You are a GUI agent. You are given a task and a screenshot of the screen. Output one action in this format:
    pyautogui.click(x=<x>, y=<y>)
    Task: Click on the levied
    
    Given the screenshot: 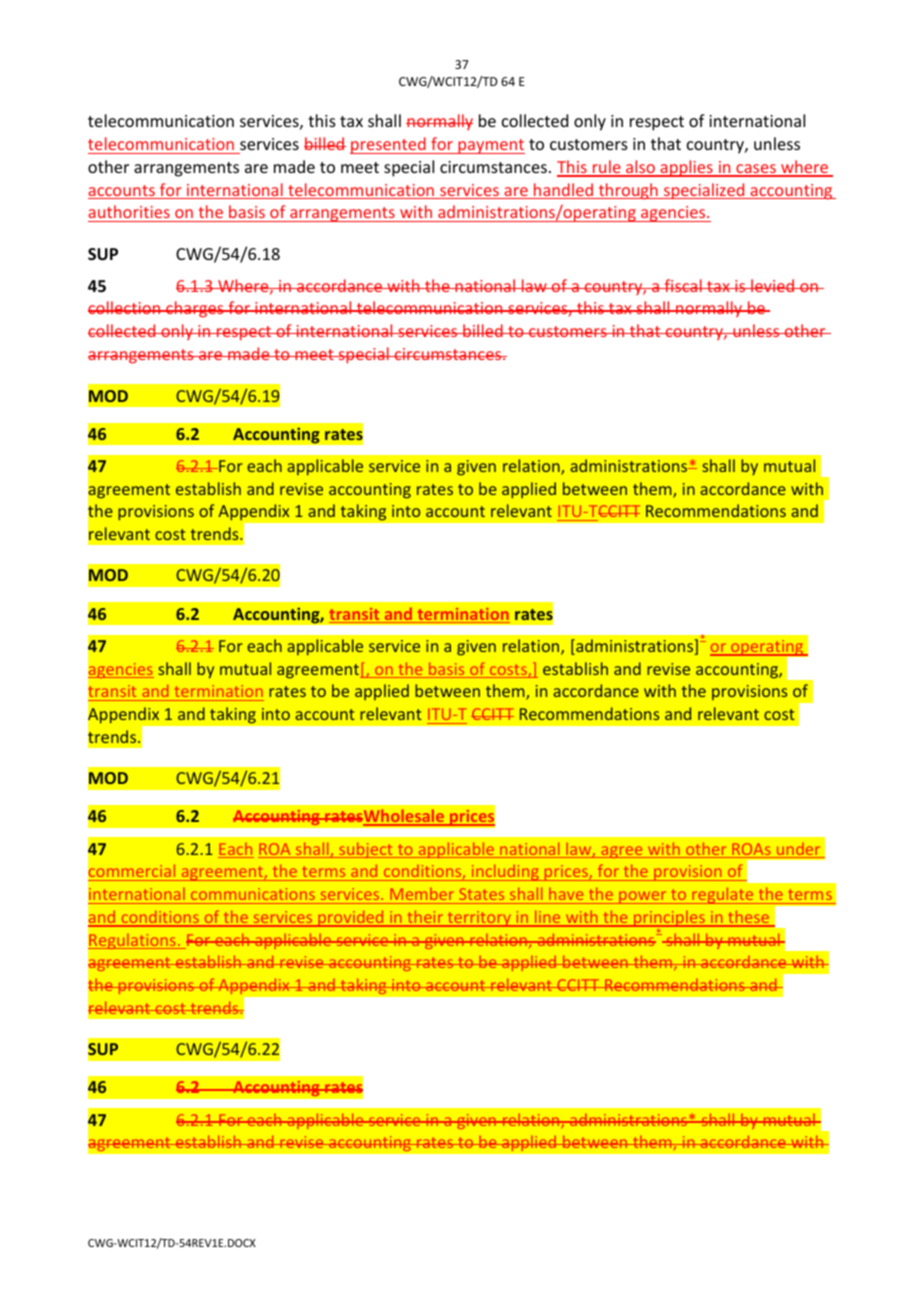 What is the action you would take?
    pyautogui.click(x=772, y=285)
